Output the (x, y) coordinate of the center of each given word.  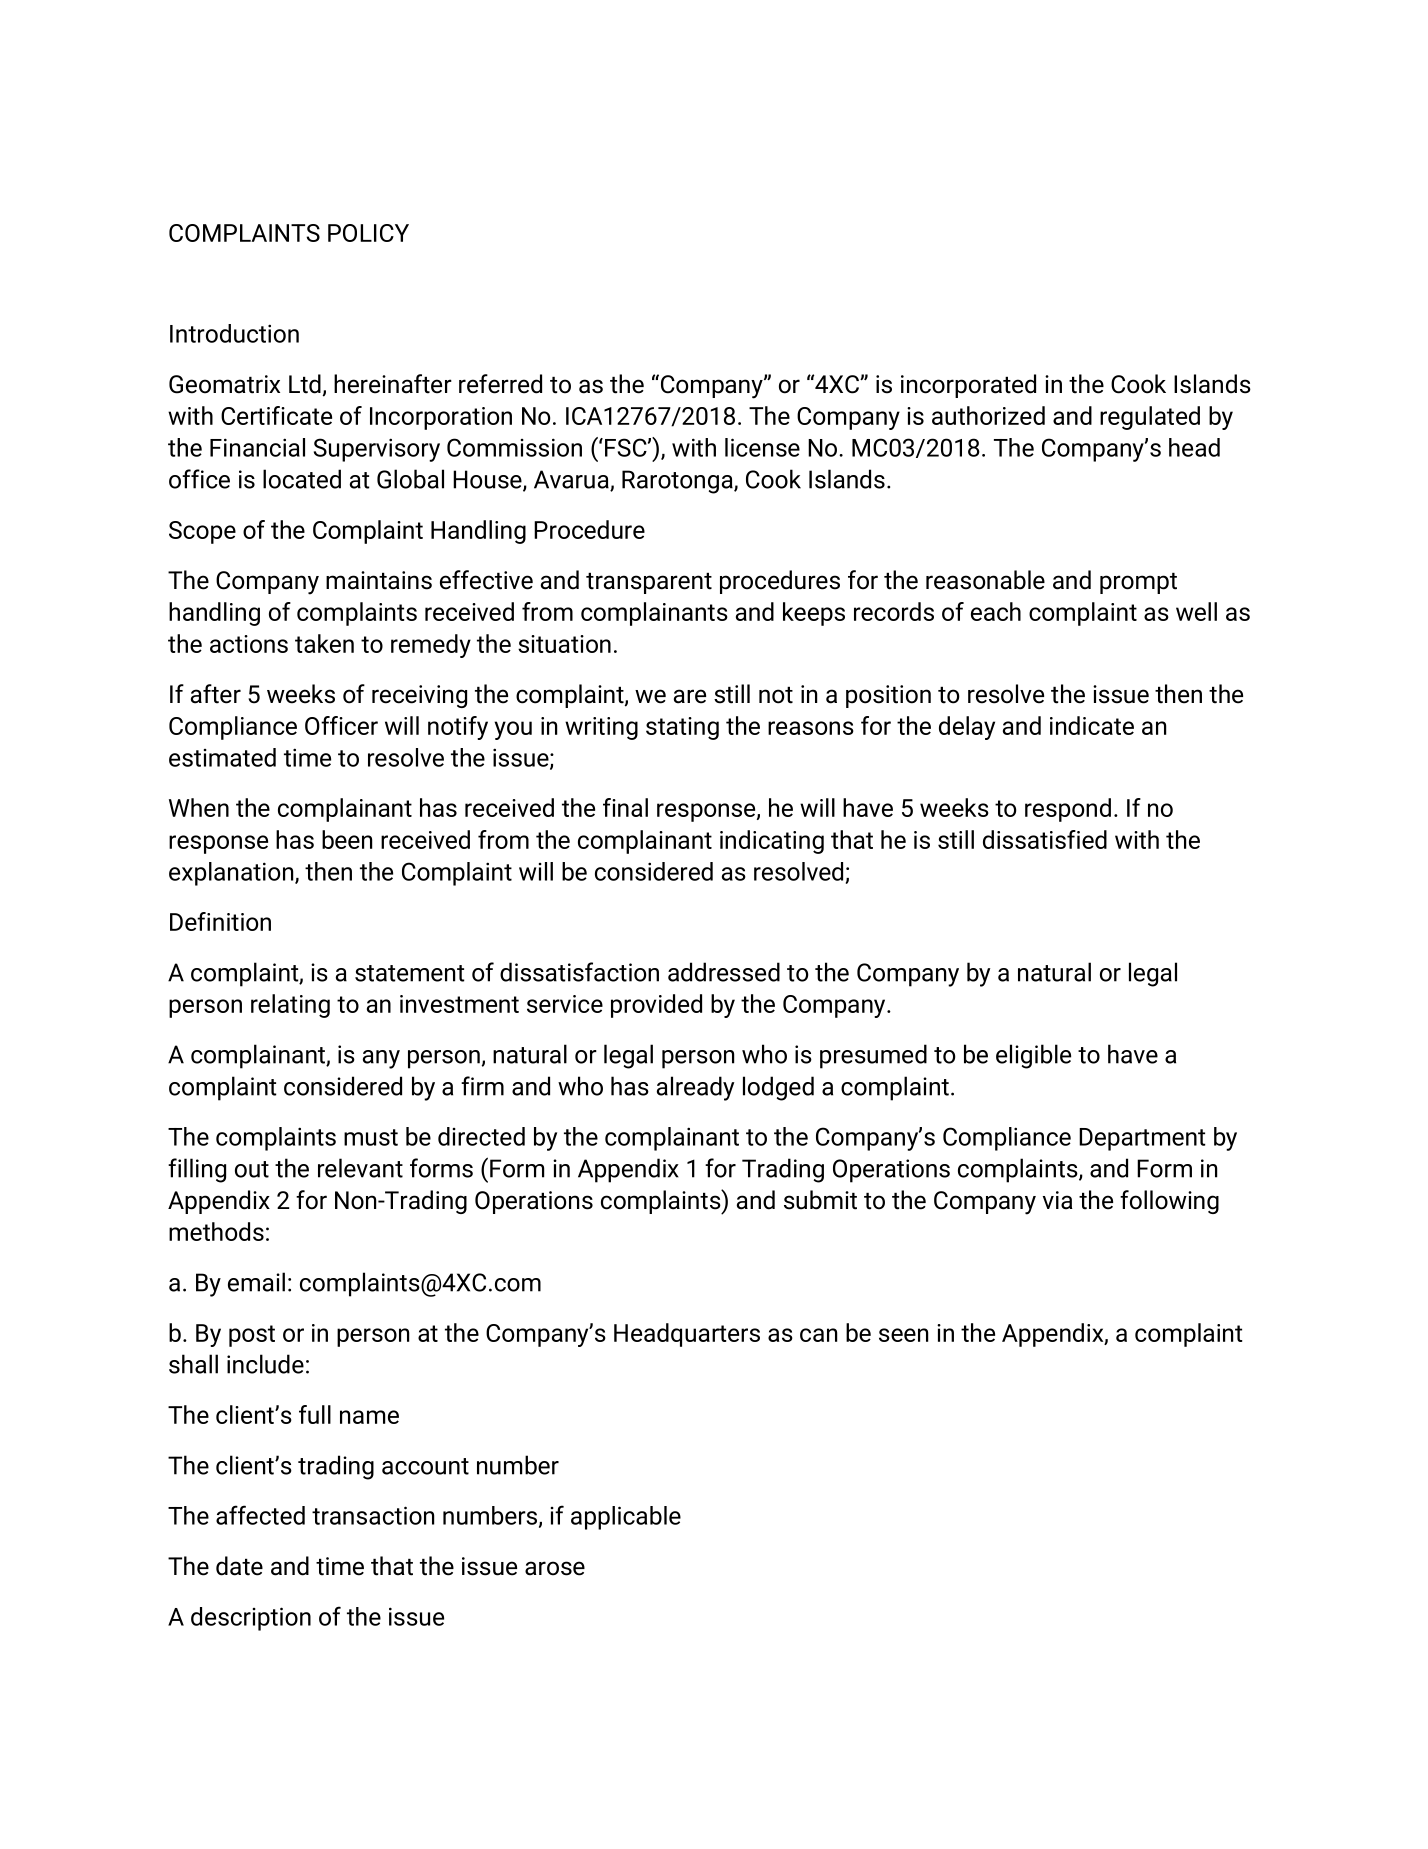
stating (682, 728)
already (695, 1088)
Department (1142, 1139)
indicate (1092, 725)
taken (324, 643)
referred (500, 384)
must (371, 1137)
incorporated (968, 386)
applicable (626, 1518)
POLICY (368, 233)
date (239, 1566)
